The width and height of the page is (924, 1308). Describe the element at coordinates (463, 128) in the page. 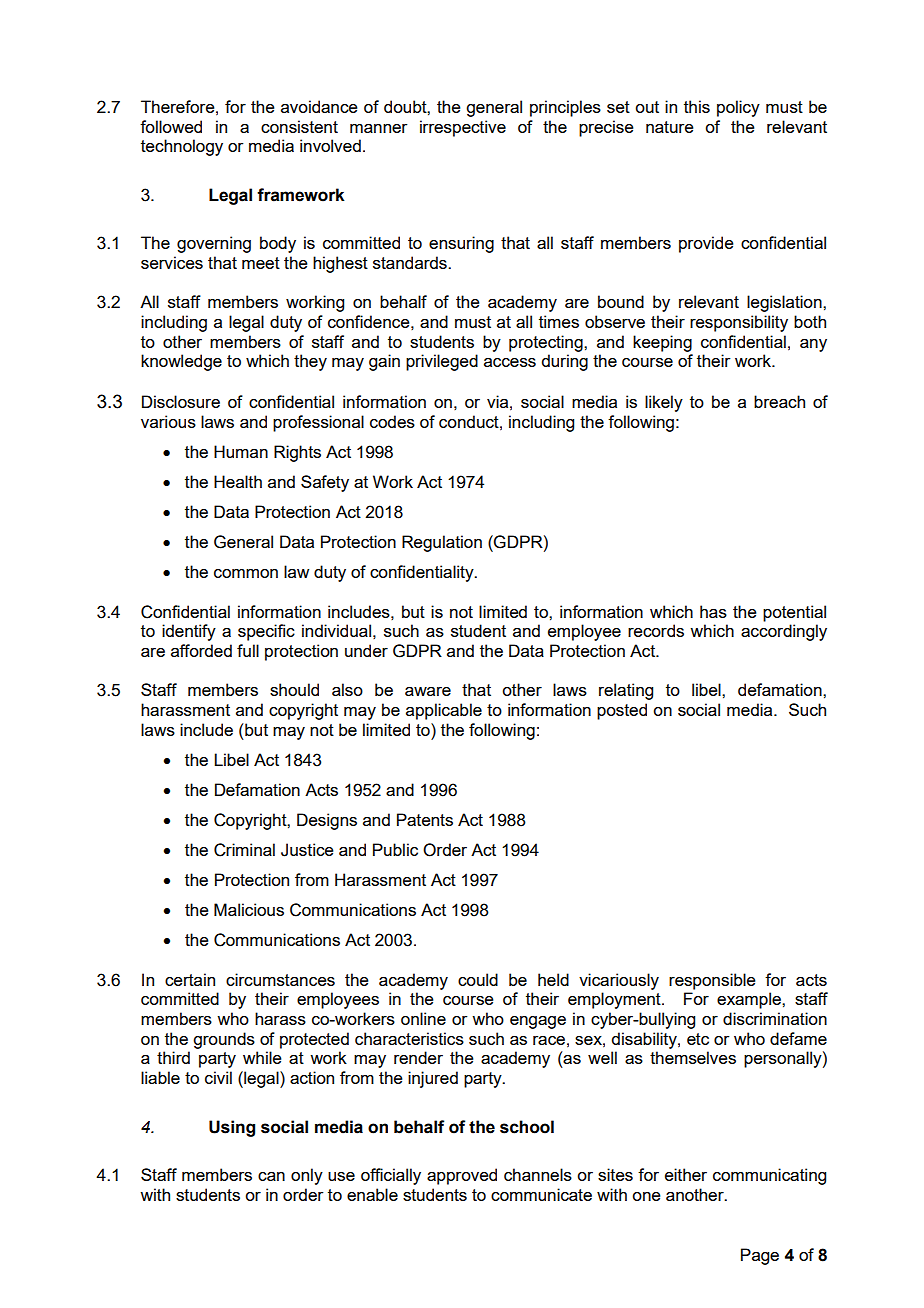

I see `irrespective` at that location.
